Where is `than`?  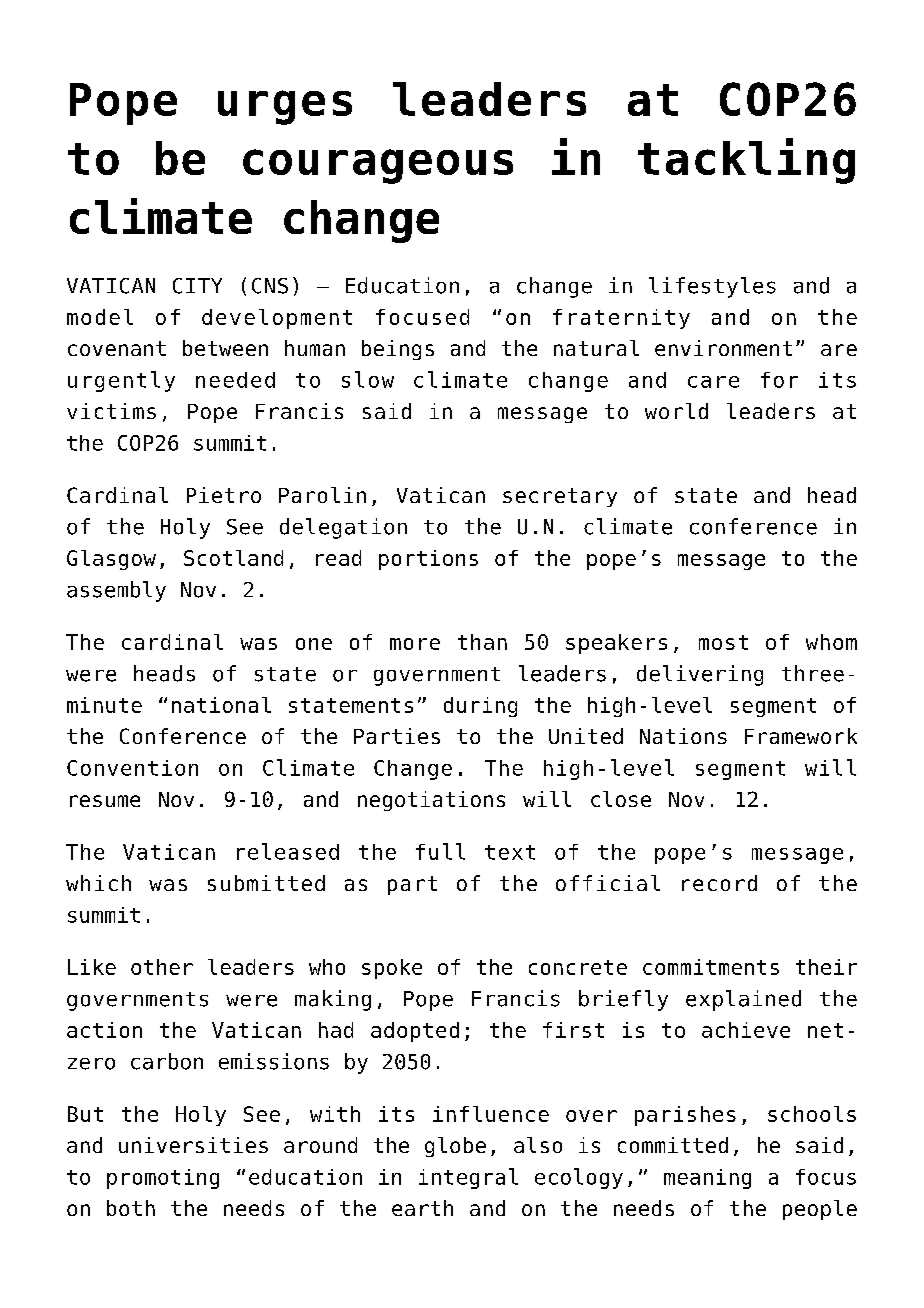 than is located at coordinates (482, 642).
